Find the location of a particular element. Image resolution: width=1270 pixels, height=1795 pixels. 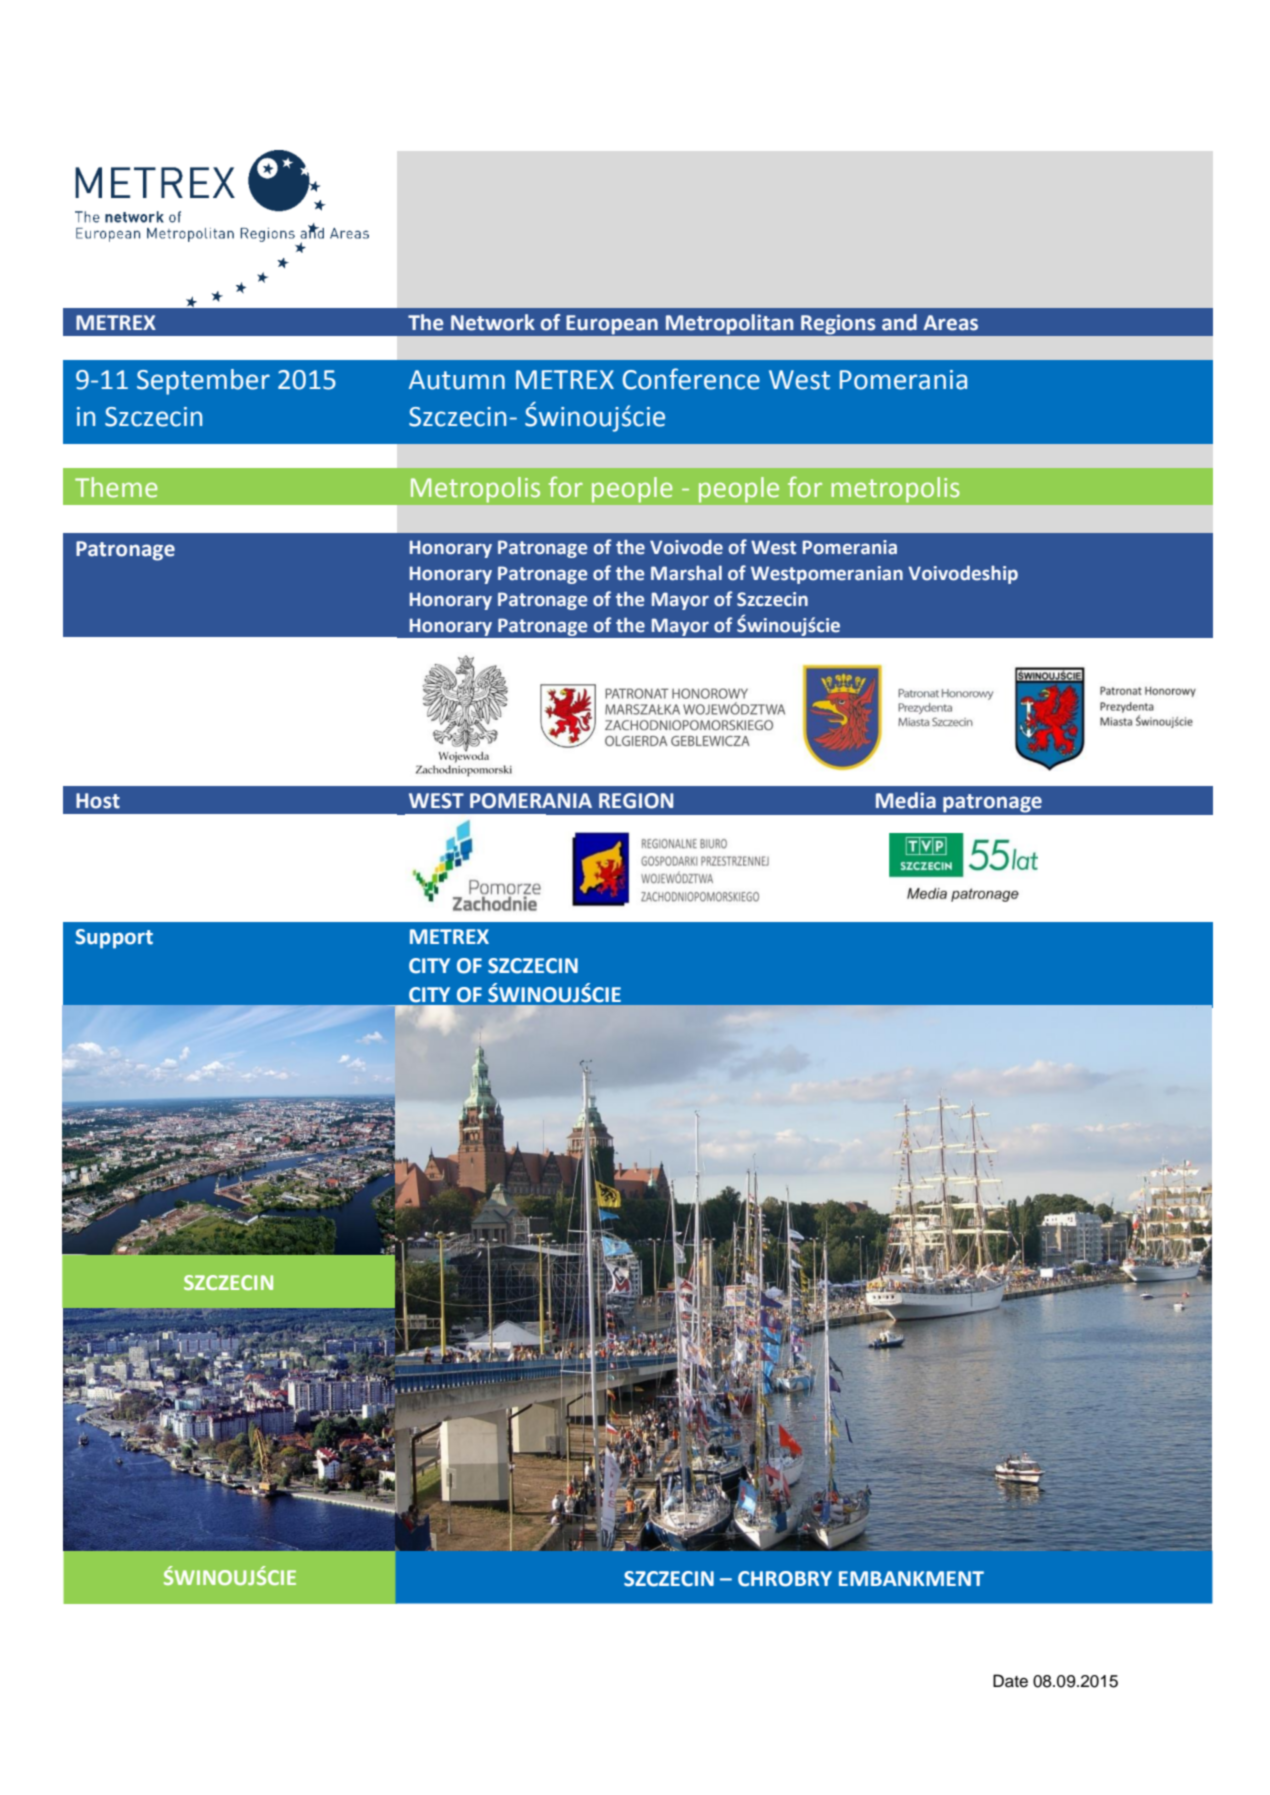

Host is located at coordinates (98, 801).
